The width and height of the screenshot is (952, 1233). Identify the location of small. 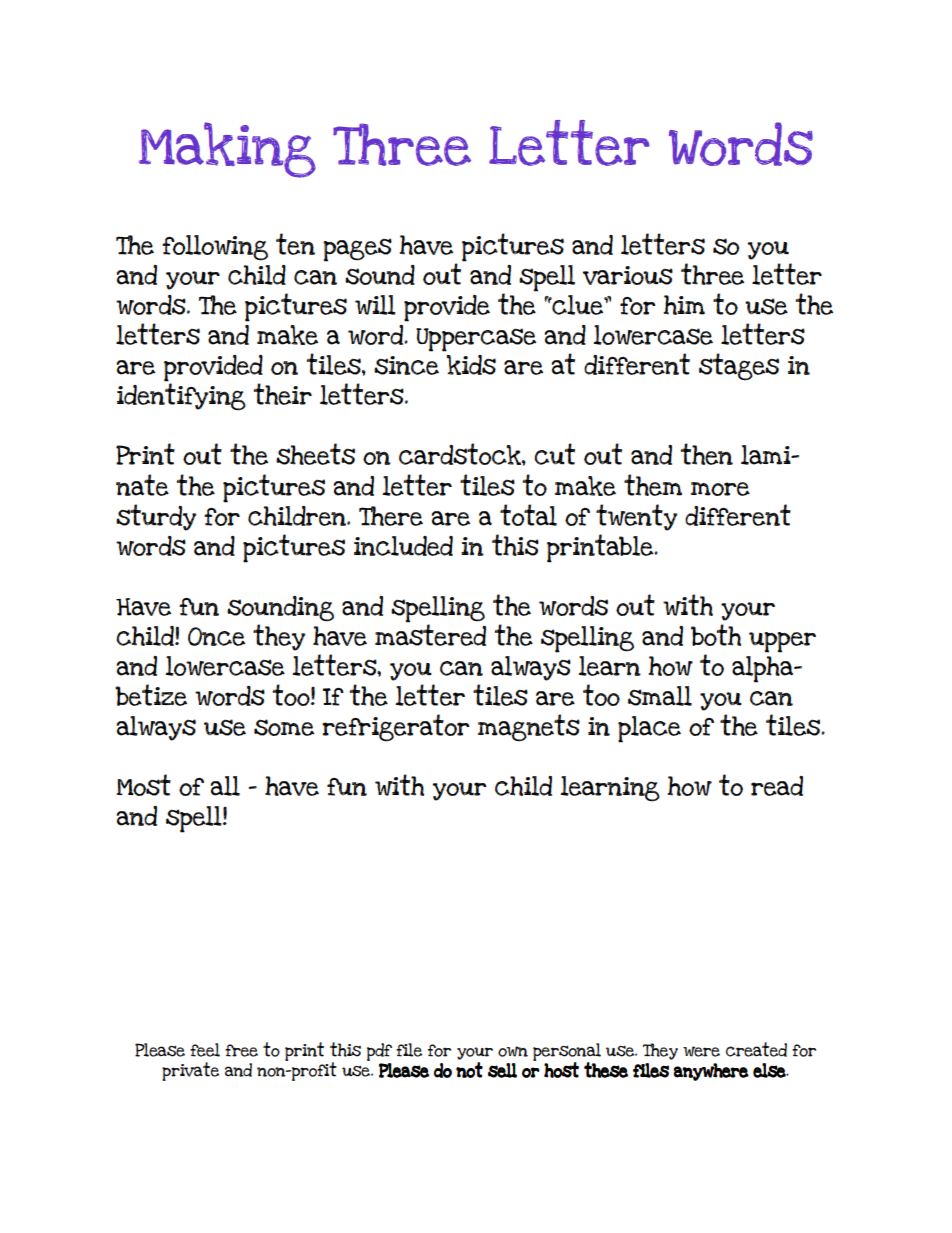
(660, 696).
